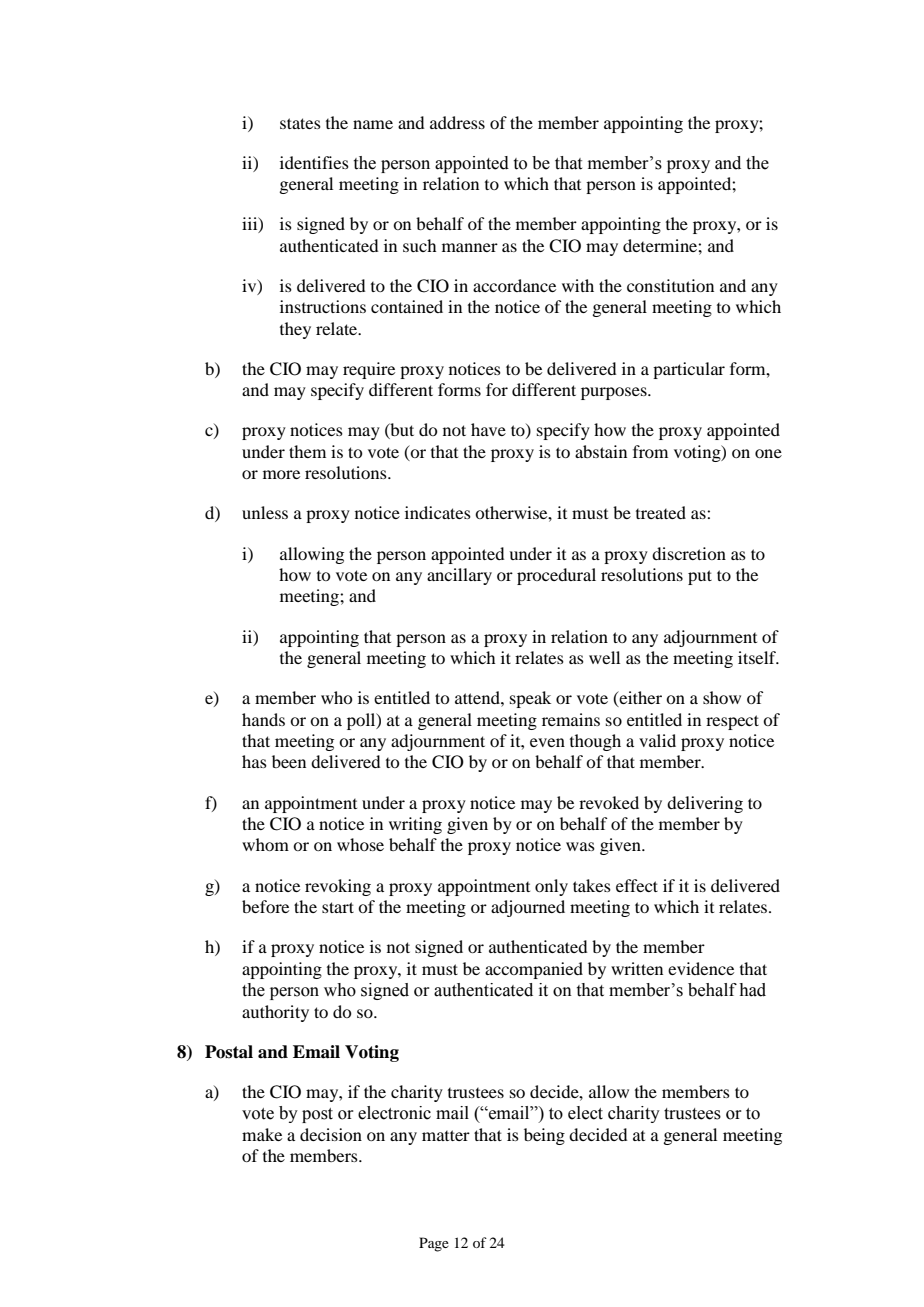 This page has width=924, height=1307. I want to click on decision, so click(331, 1134).
